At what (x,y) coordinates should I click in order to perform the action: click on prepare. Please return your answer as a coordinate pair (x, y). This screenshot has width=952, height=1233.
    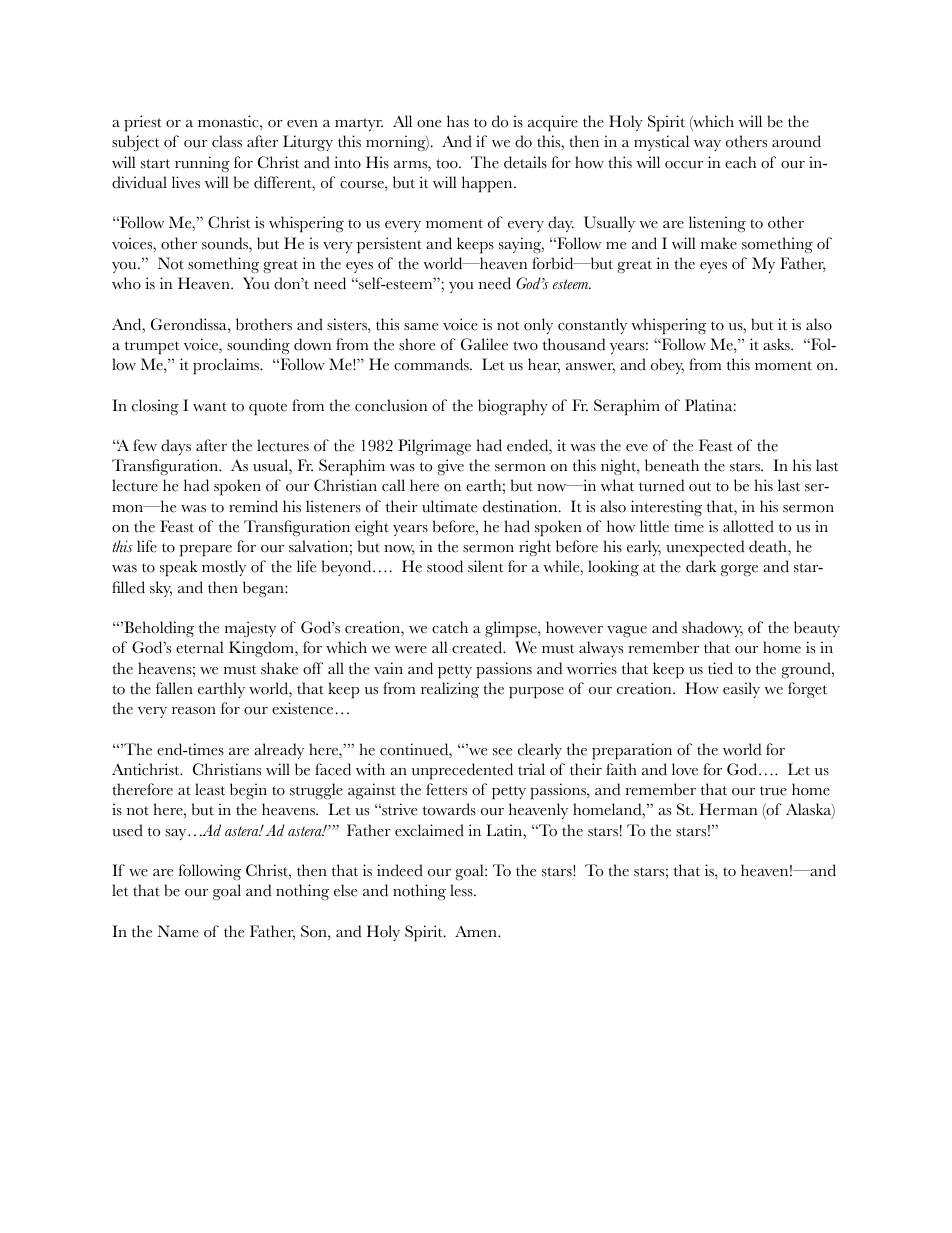
    Looking at the image, I should click on (205, 551).
